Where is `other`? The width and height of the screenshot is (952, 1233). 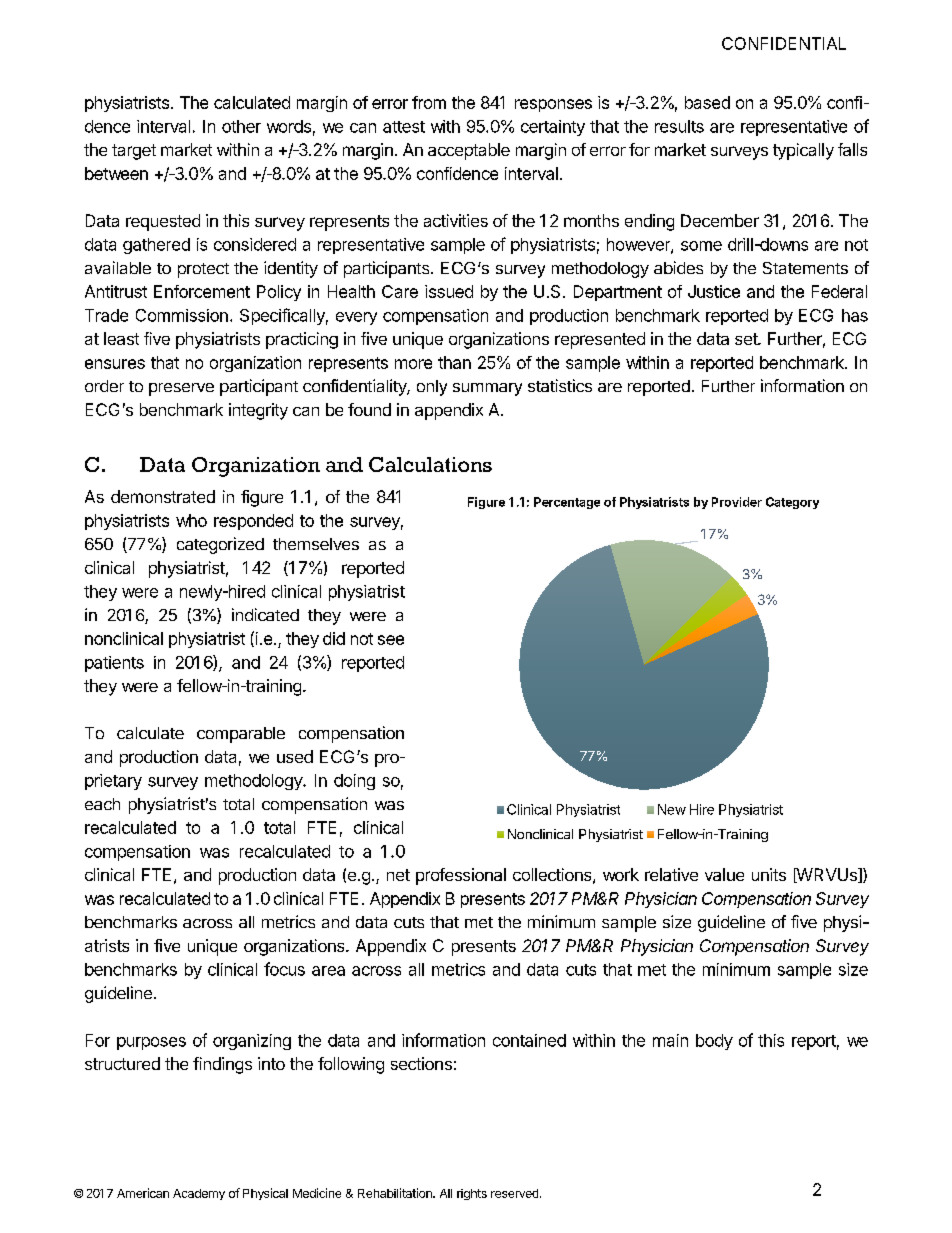 other is located at coordinates (241, 126).
